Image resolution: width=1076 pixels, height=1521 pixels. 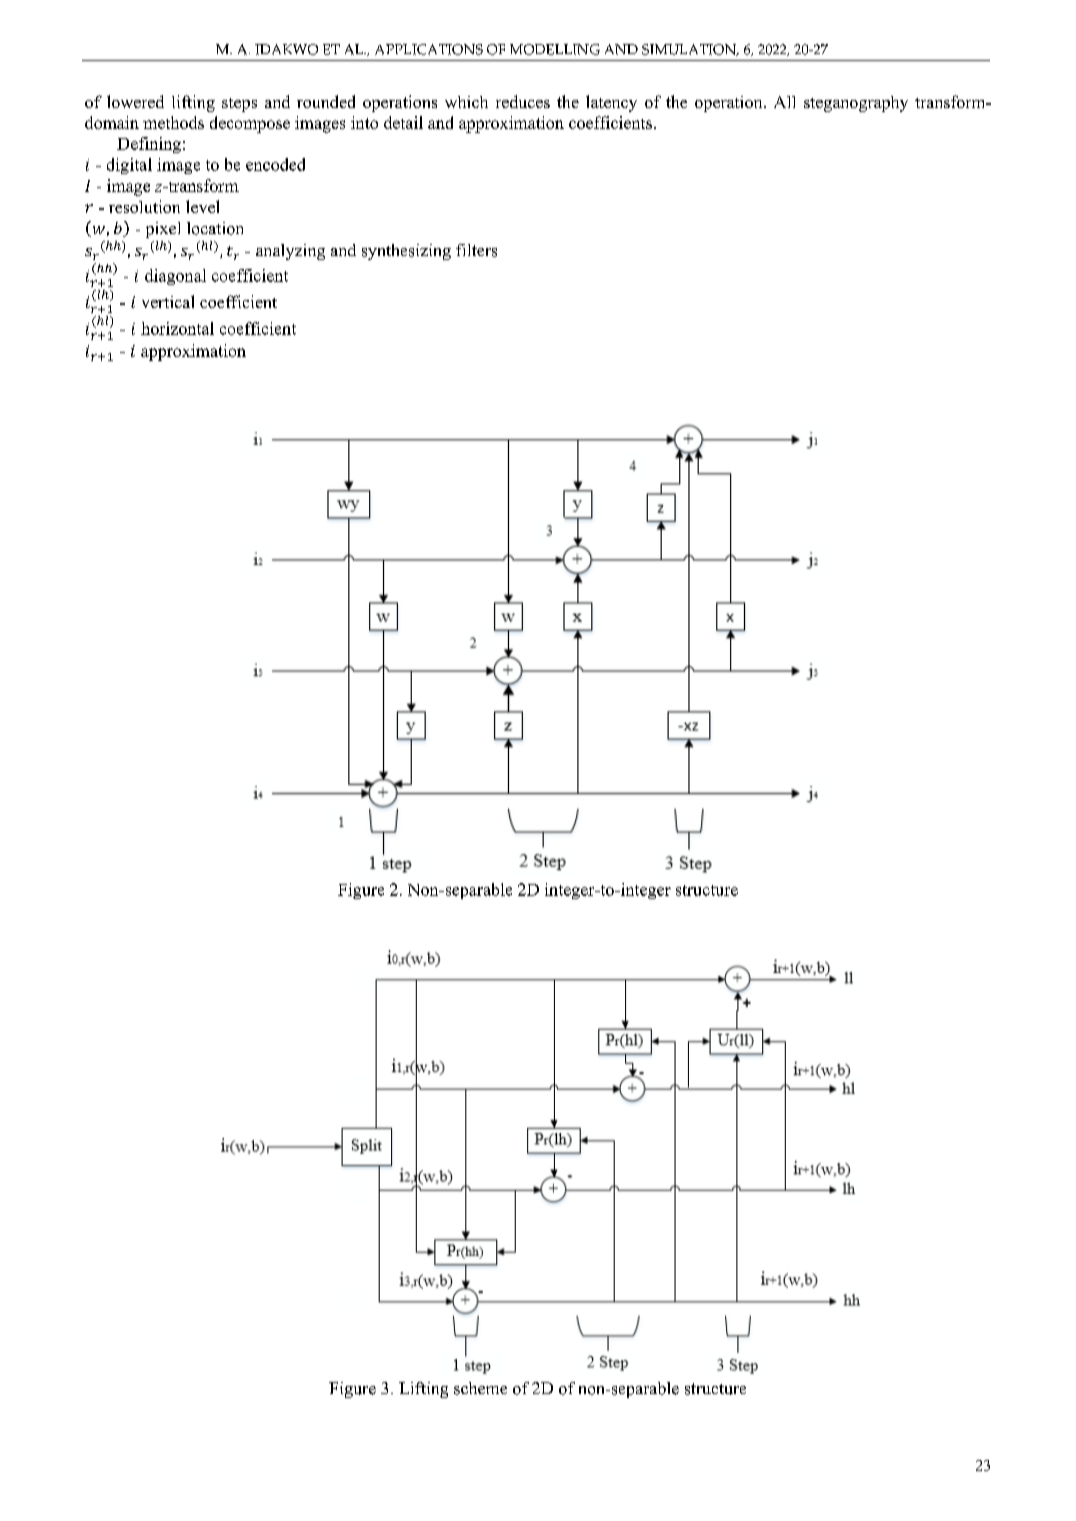 What do you see at coordinates (177, 328) in the screenshot?
I see `horizontal` at bounding box center [177, 328].
